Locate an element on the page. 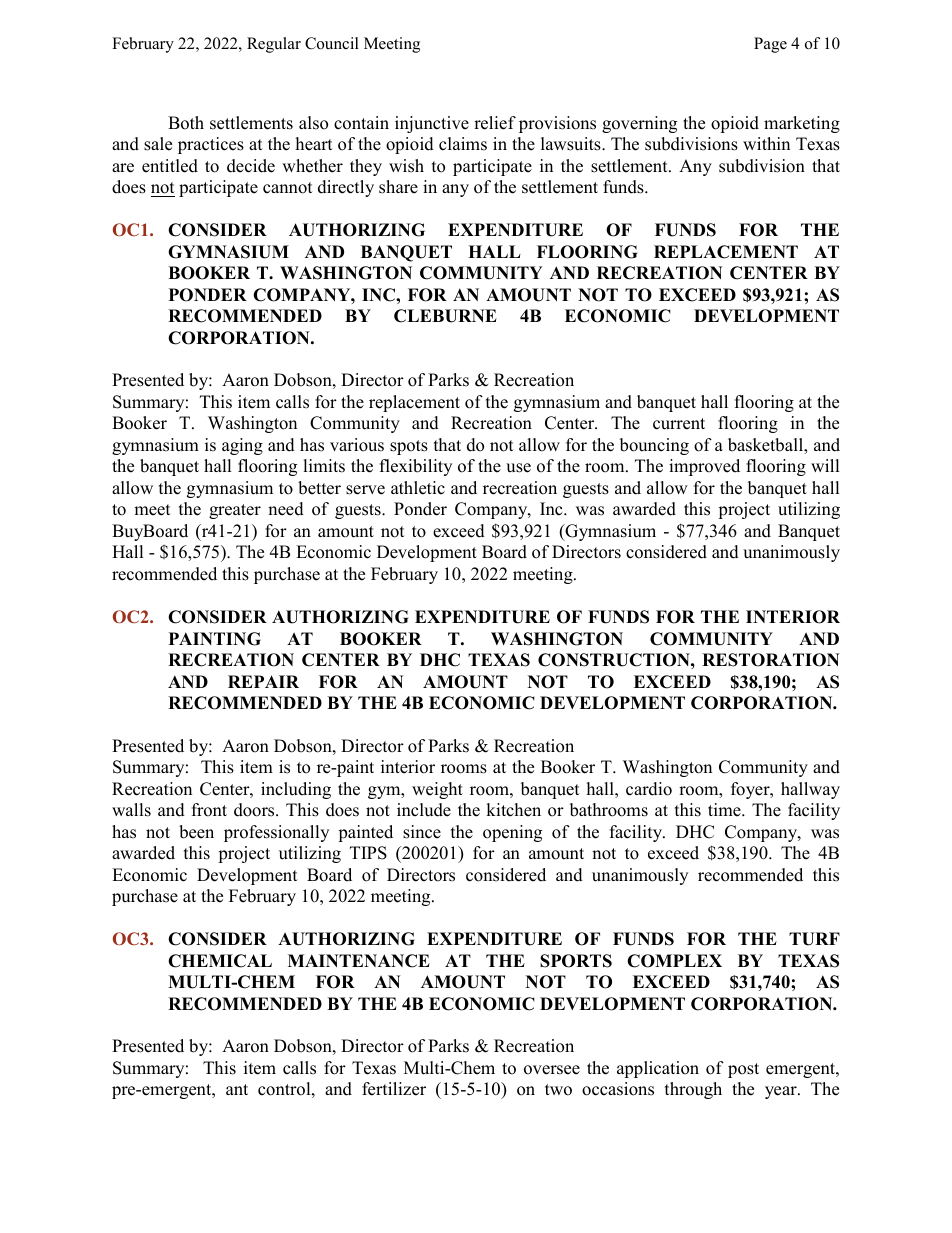 This document has height=1233, width=952. share is located at coordinates (398, 187).
